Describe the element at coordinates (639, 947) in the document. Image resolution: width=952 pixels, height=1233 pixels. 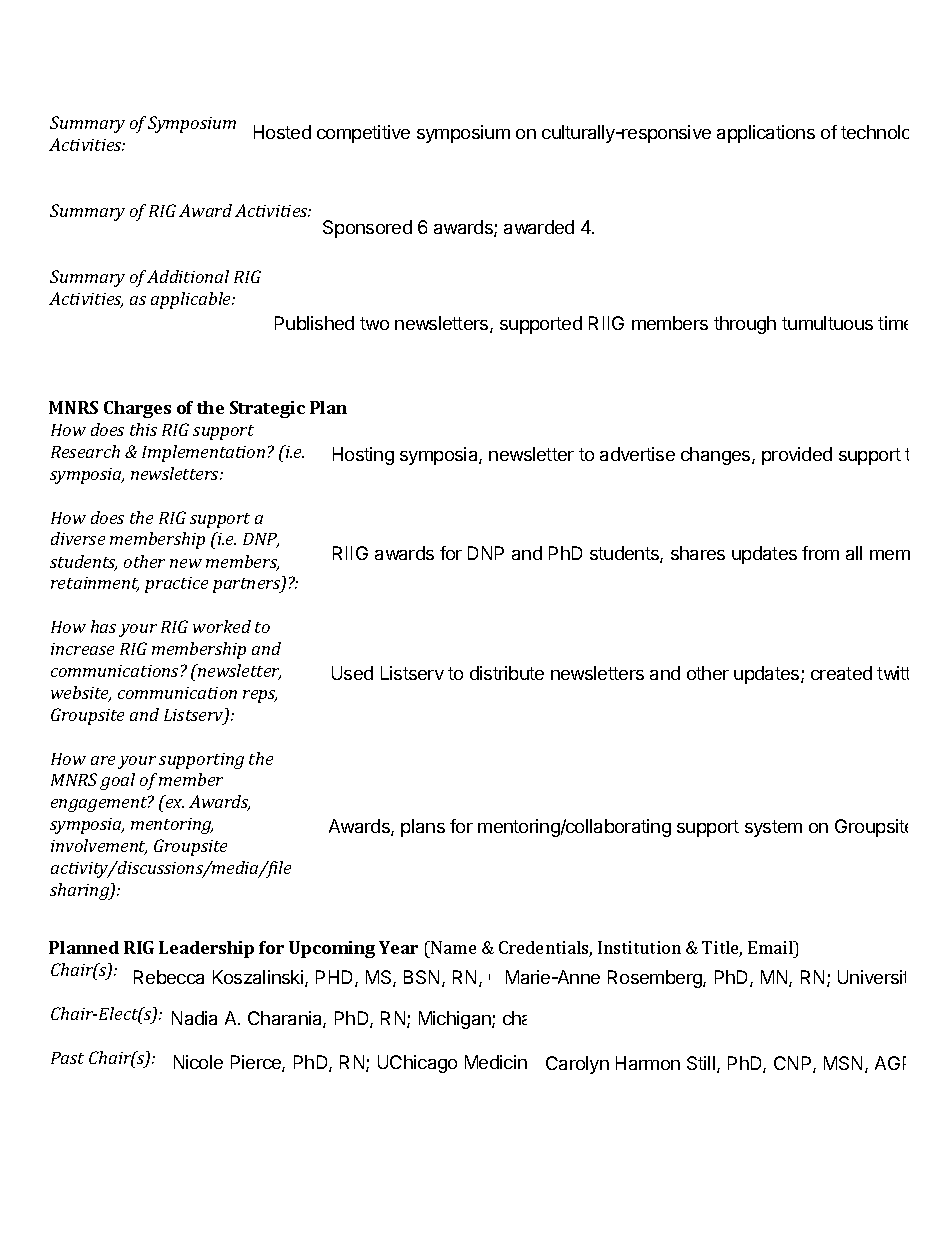
I see `Institution` at that location.
